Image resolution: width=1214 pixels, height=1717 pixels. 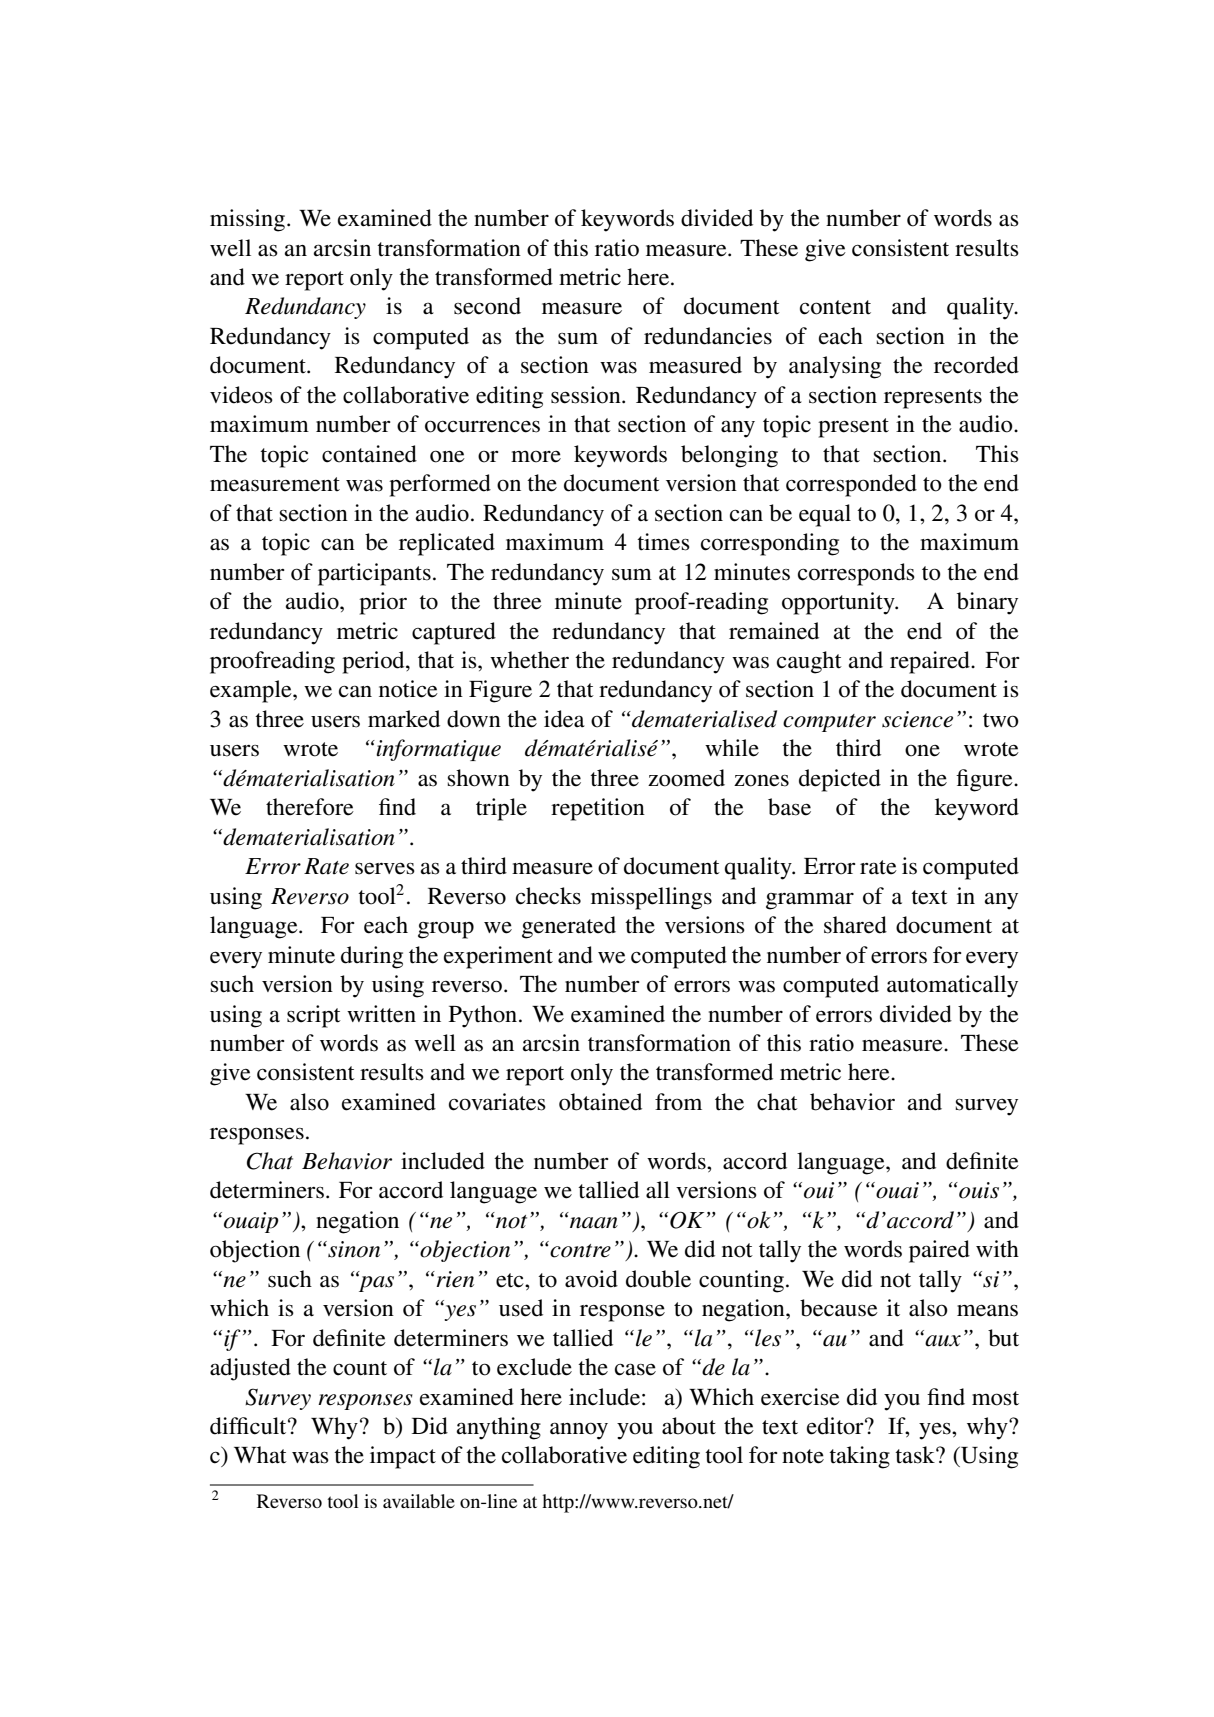 I want to click on participants, so click(x=374, y=574).
